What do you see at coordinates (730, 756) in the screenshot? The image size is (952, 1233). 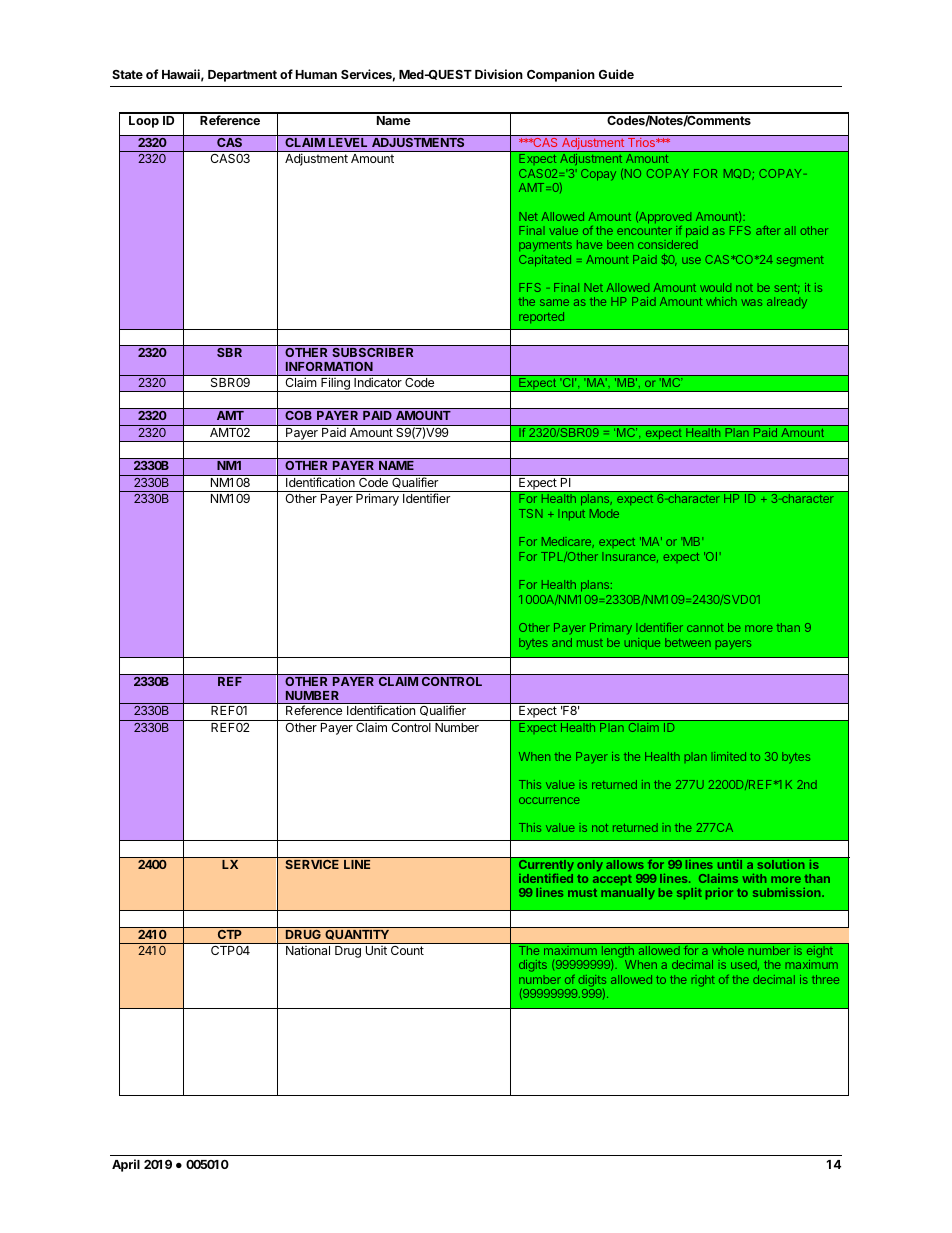 I see `limited` at bounding box center [730, 756].
